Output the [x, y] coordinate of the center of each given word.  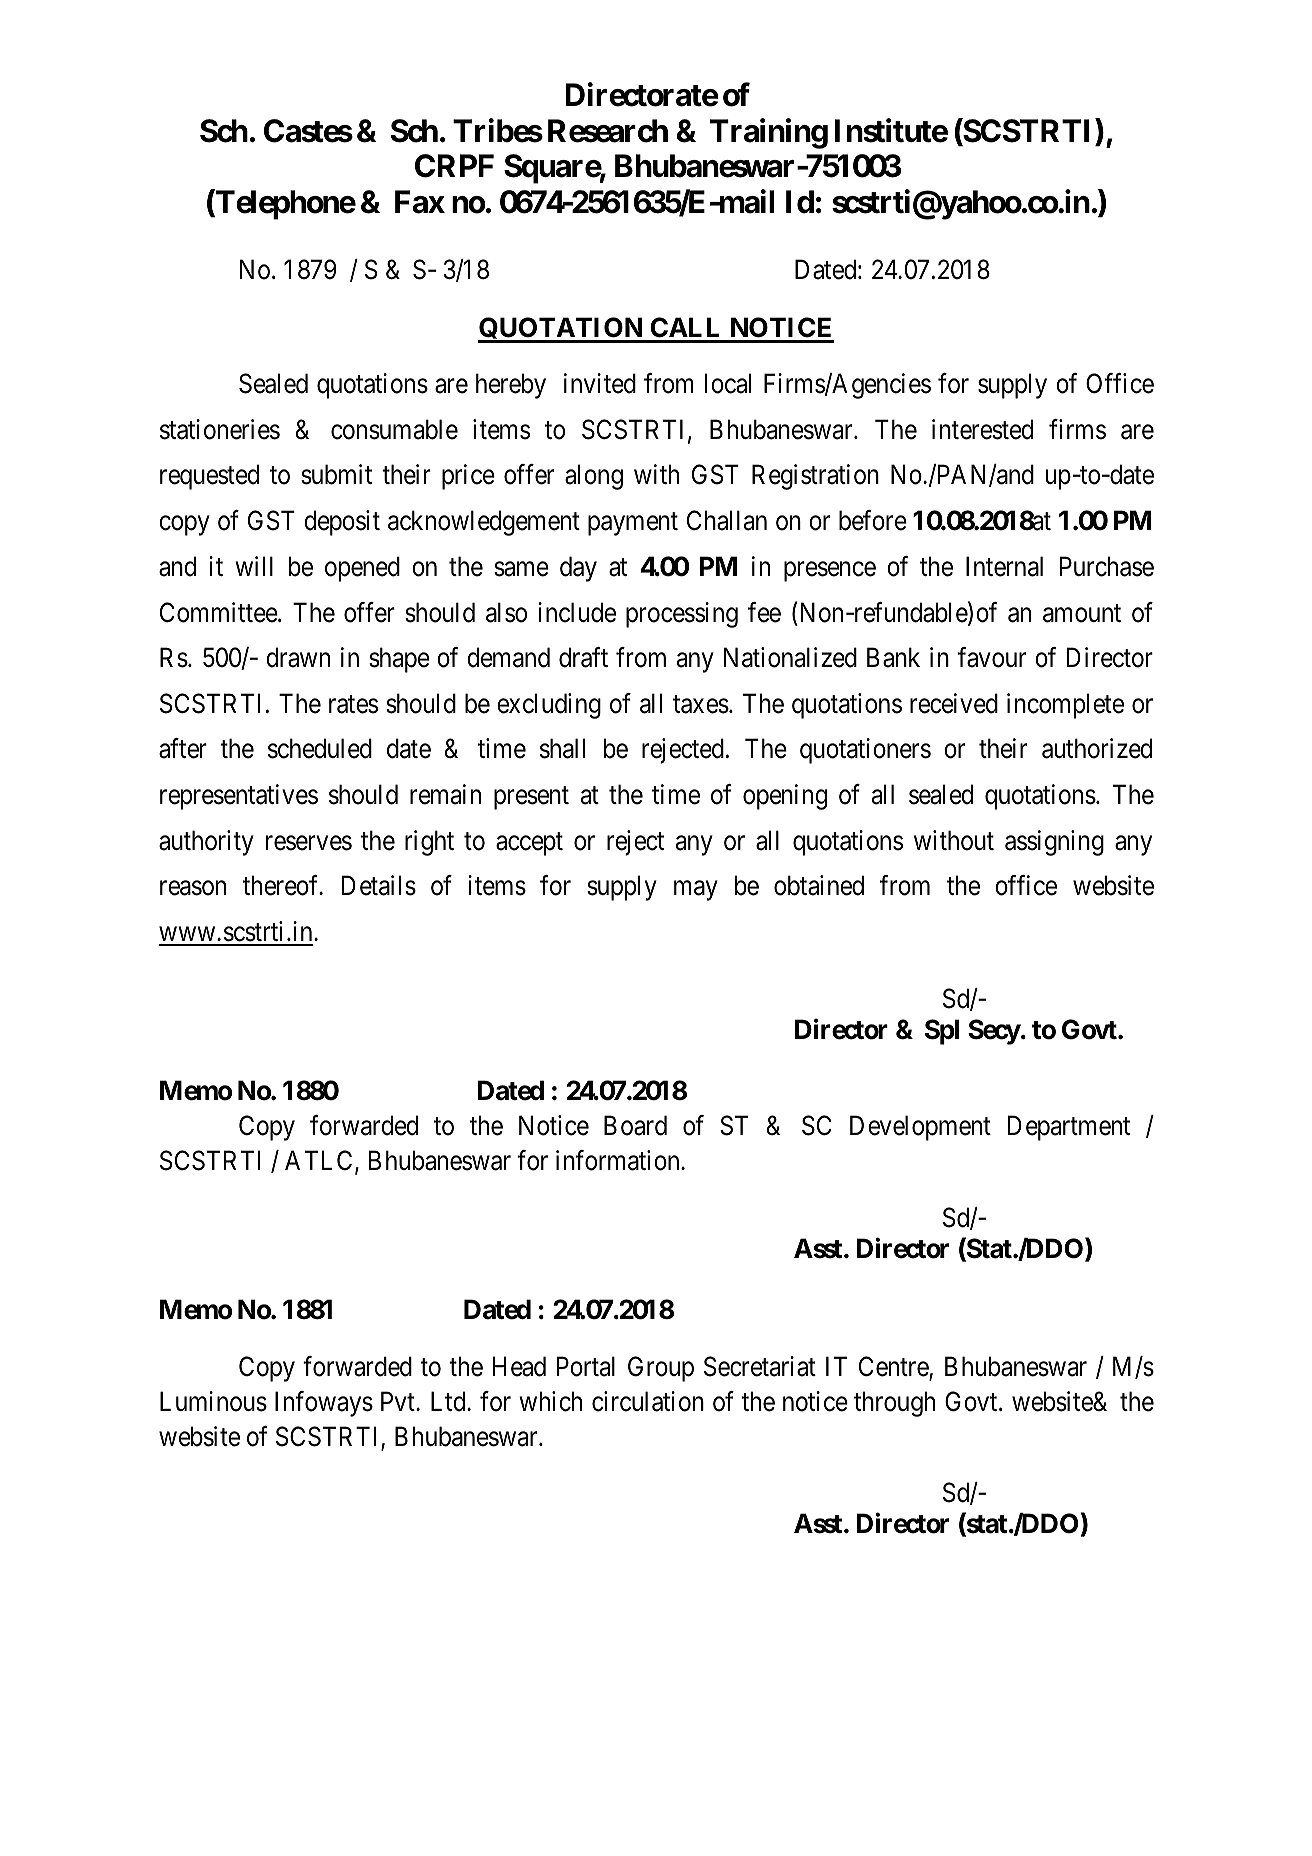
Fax [420, 202]
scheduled [320, 748]
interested [982, 429]
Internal [1004, 566]
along [594, 477]
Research [608, 131]
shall [562, 748]
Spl [942, 1032]
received [954, 703]
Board [635, 1125]
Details [379, 885]
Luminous [213, 1401]
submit [336, 474]
